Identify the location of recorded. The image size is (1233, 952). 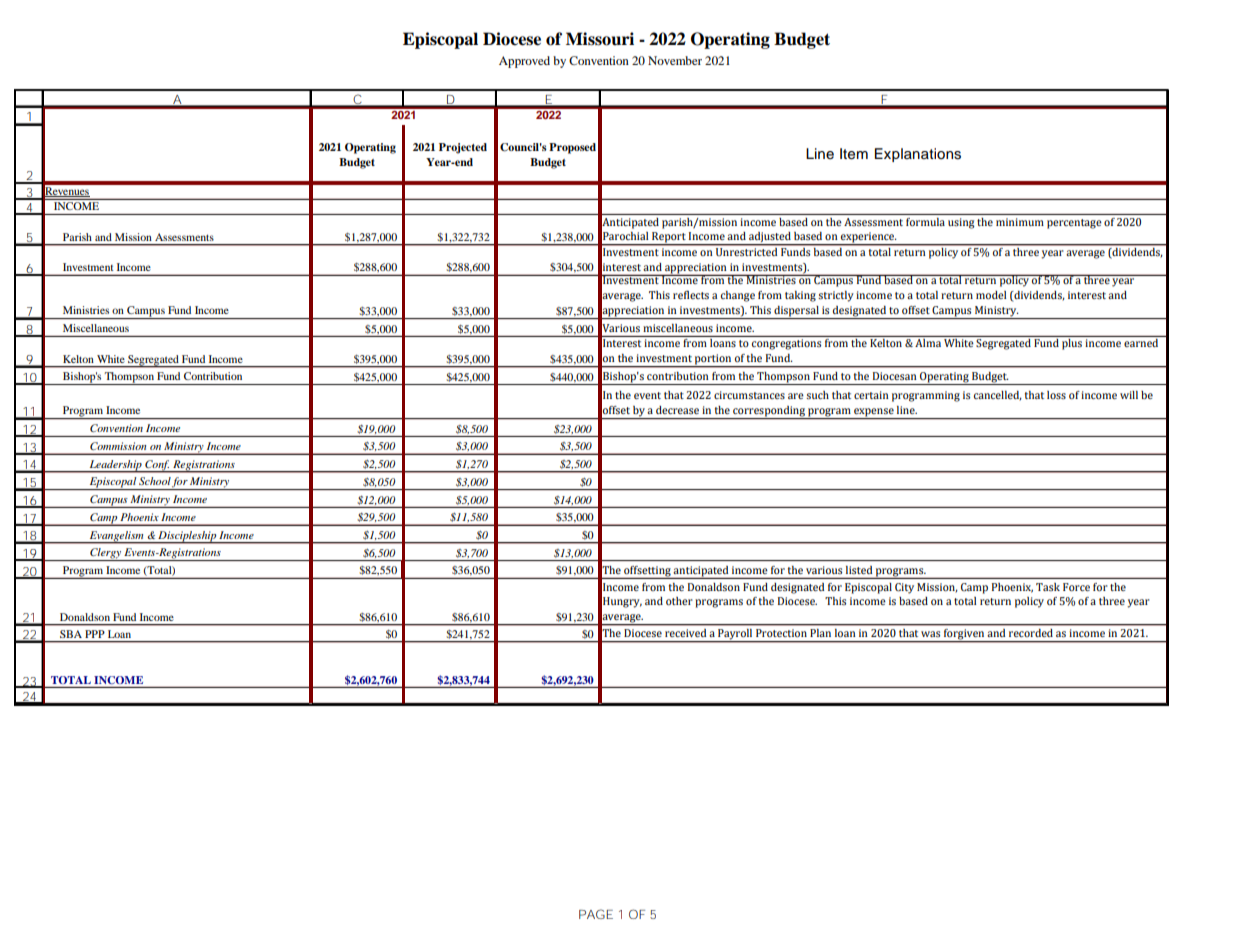
(1031, 633).
